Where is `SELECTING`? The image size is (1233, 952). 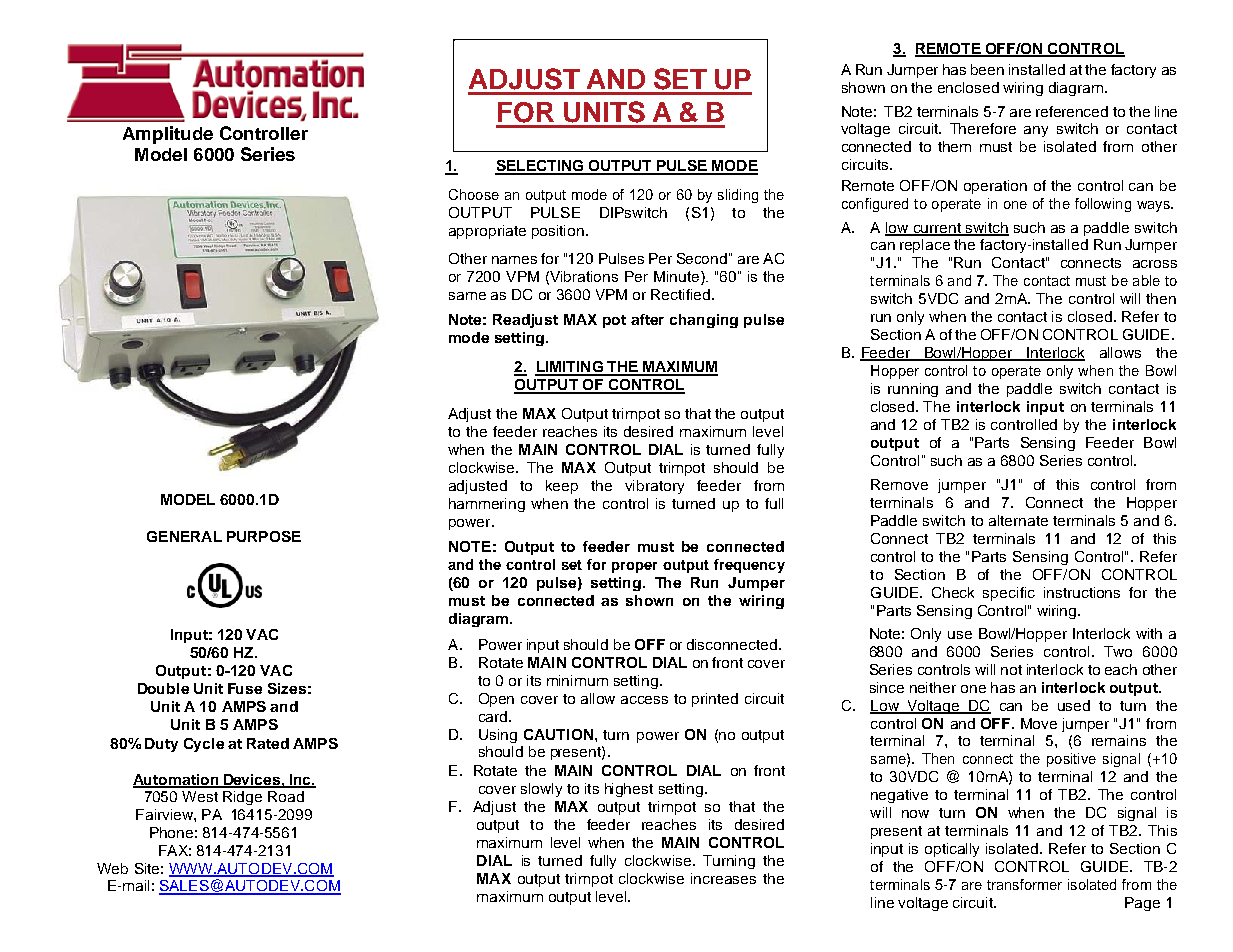
SELECTING is located at coordinates (540, 167).
